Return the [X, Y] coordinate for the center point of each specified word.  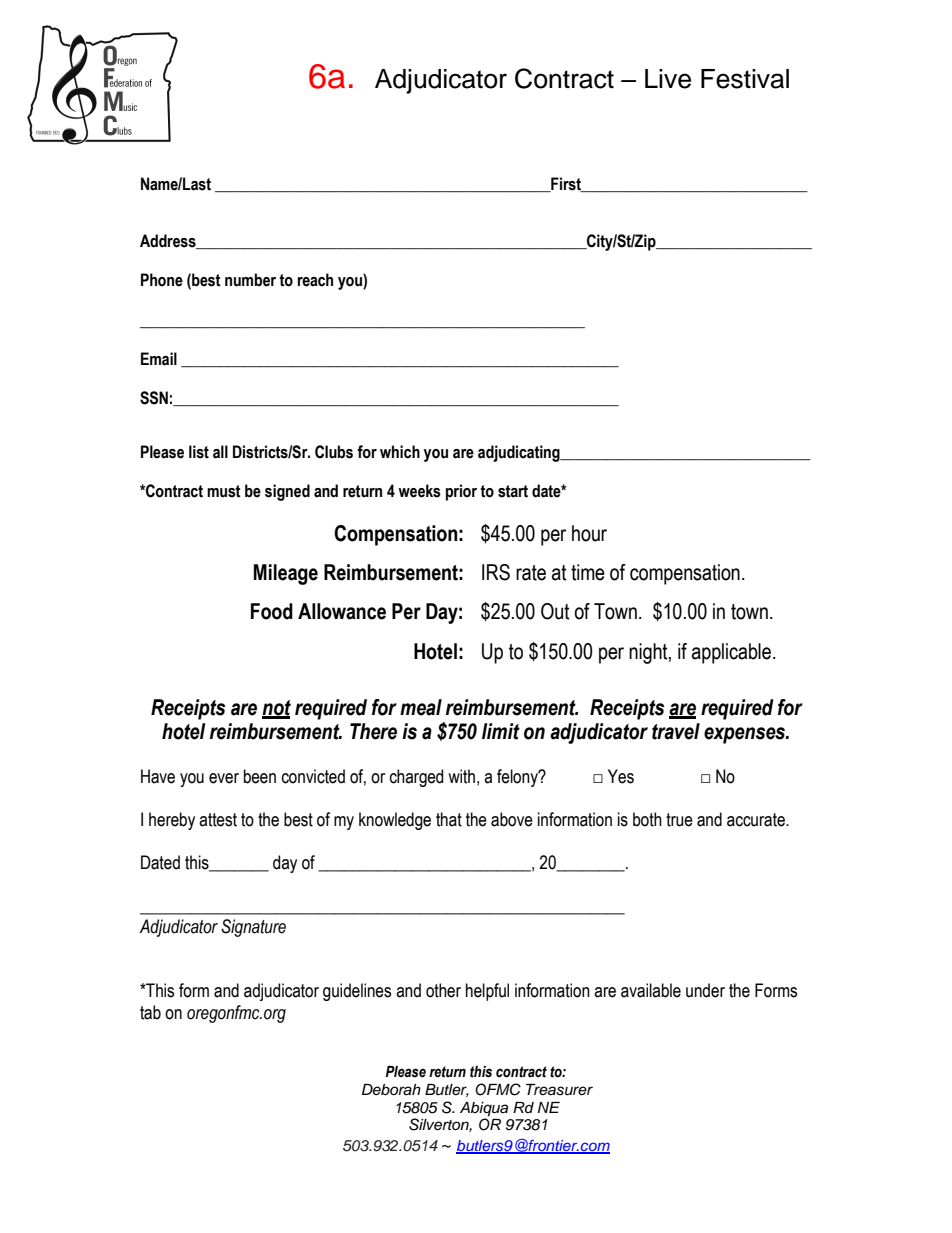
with [461, 776]
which [400, 452]
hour [589, 533]
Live [668, 79]
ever [224, 778]
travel [676, 731]
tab [150, 1012]
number [250, 280]
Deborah [391, 1090]
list [199, 452]
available [651, 990]
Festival [745, 79]
